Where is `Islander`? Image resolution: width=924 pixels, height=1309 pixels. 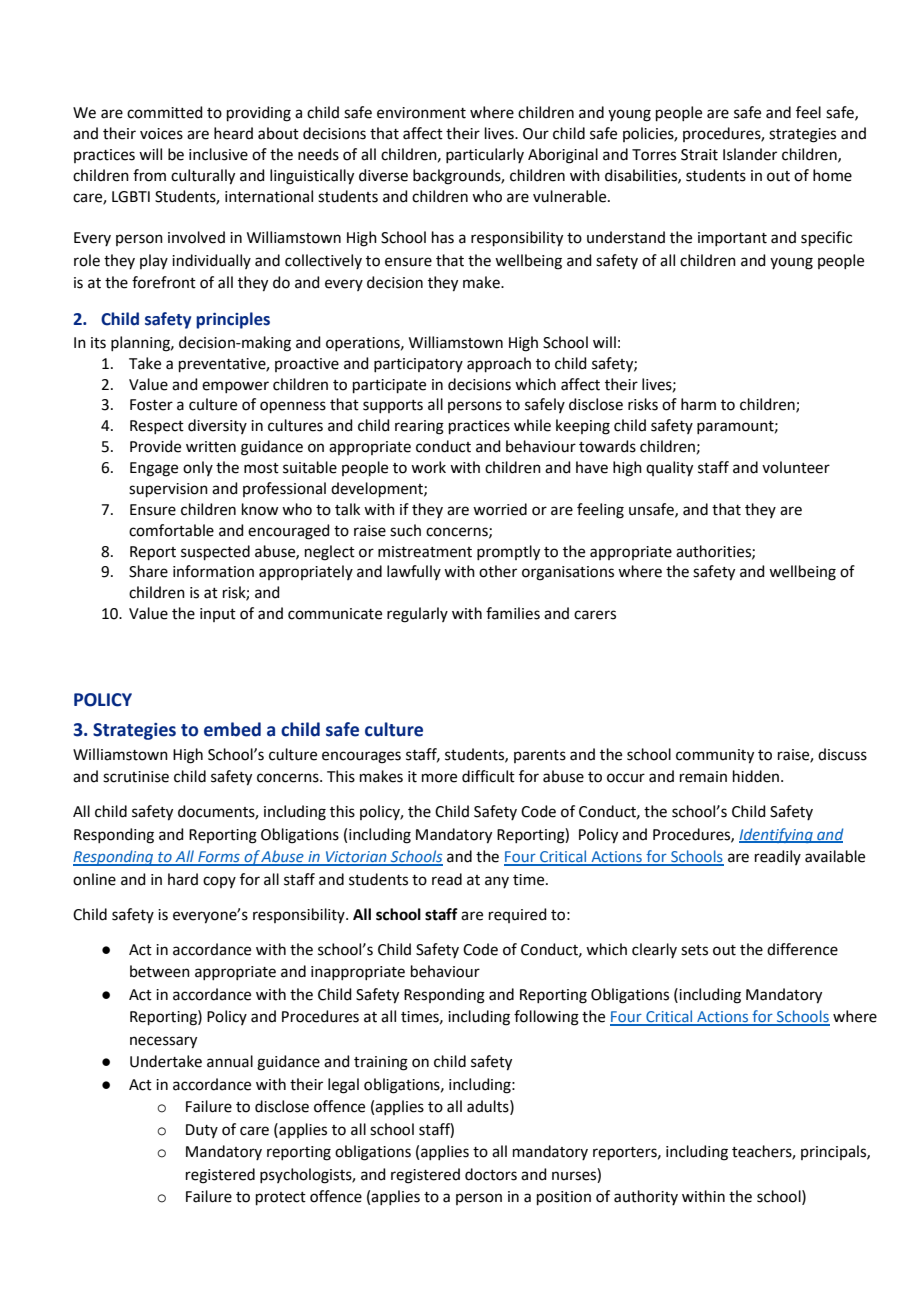
Islander is located at coordinates (750, 154).
